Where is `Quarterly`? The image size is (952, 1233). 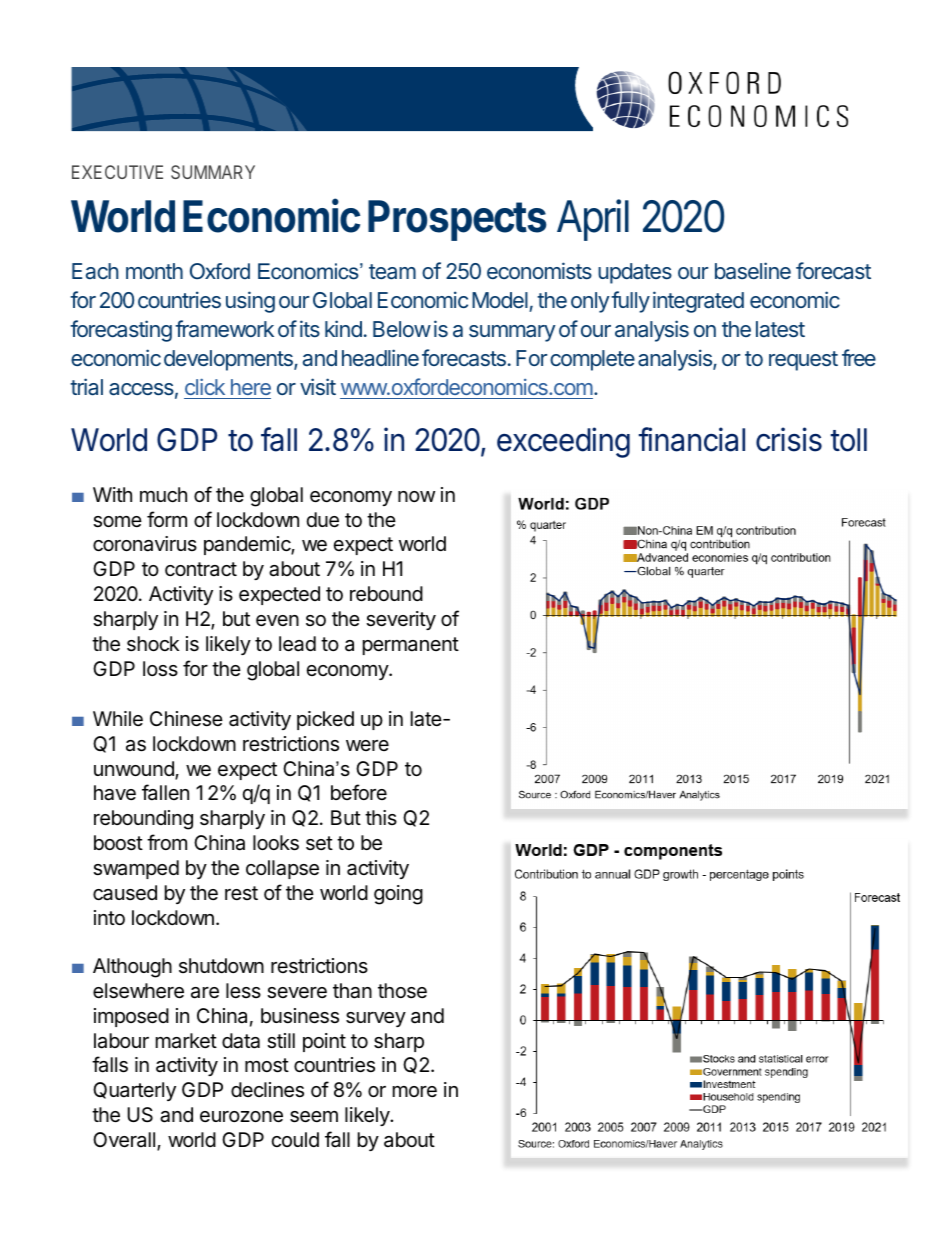
Quarterly is located at coordinates (134, 1091).
